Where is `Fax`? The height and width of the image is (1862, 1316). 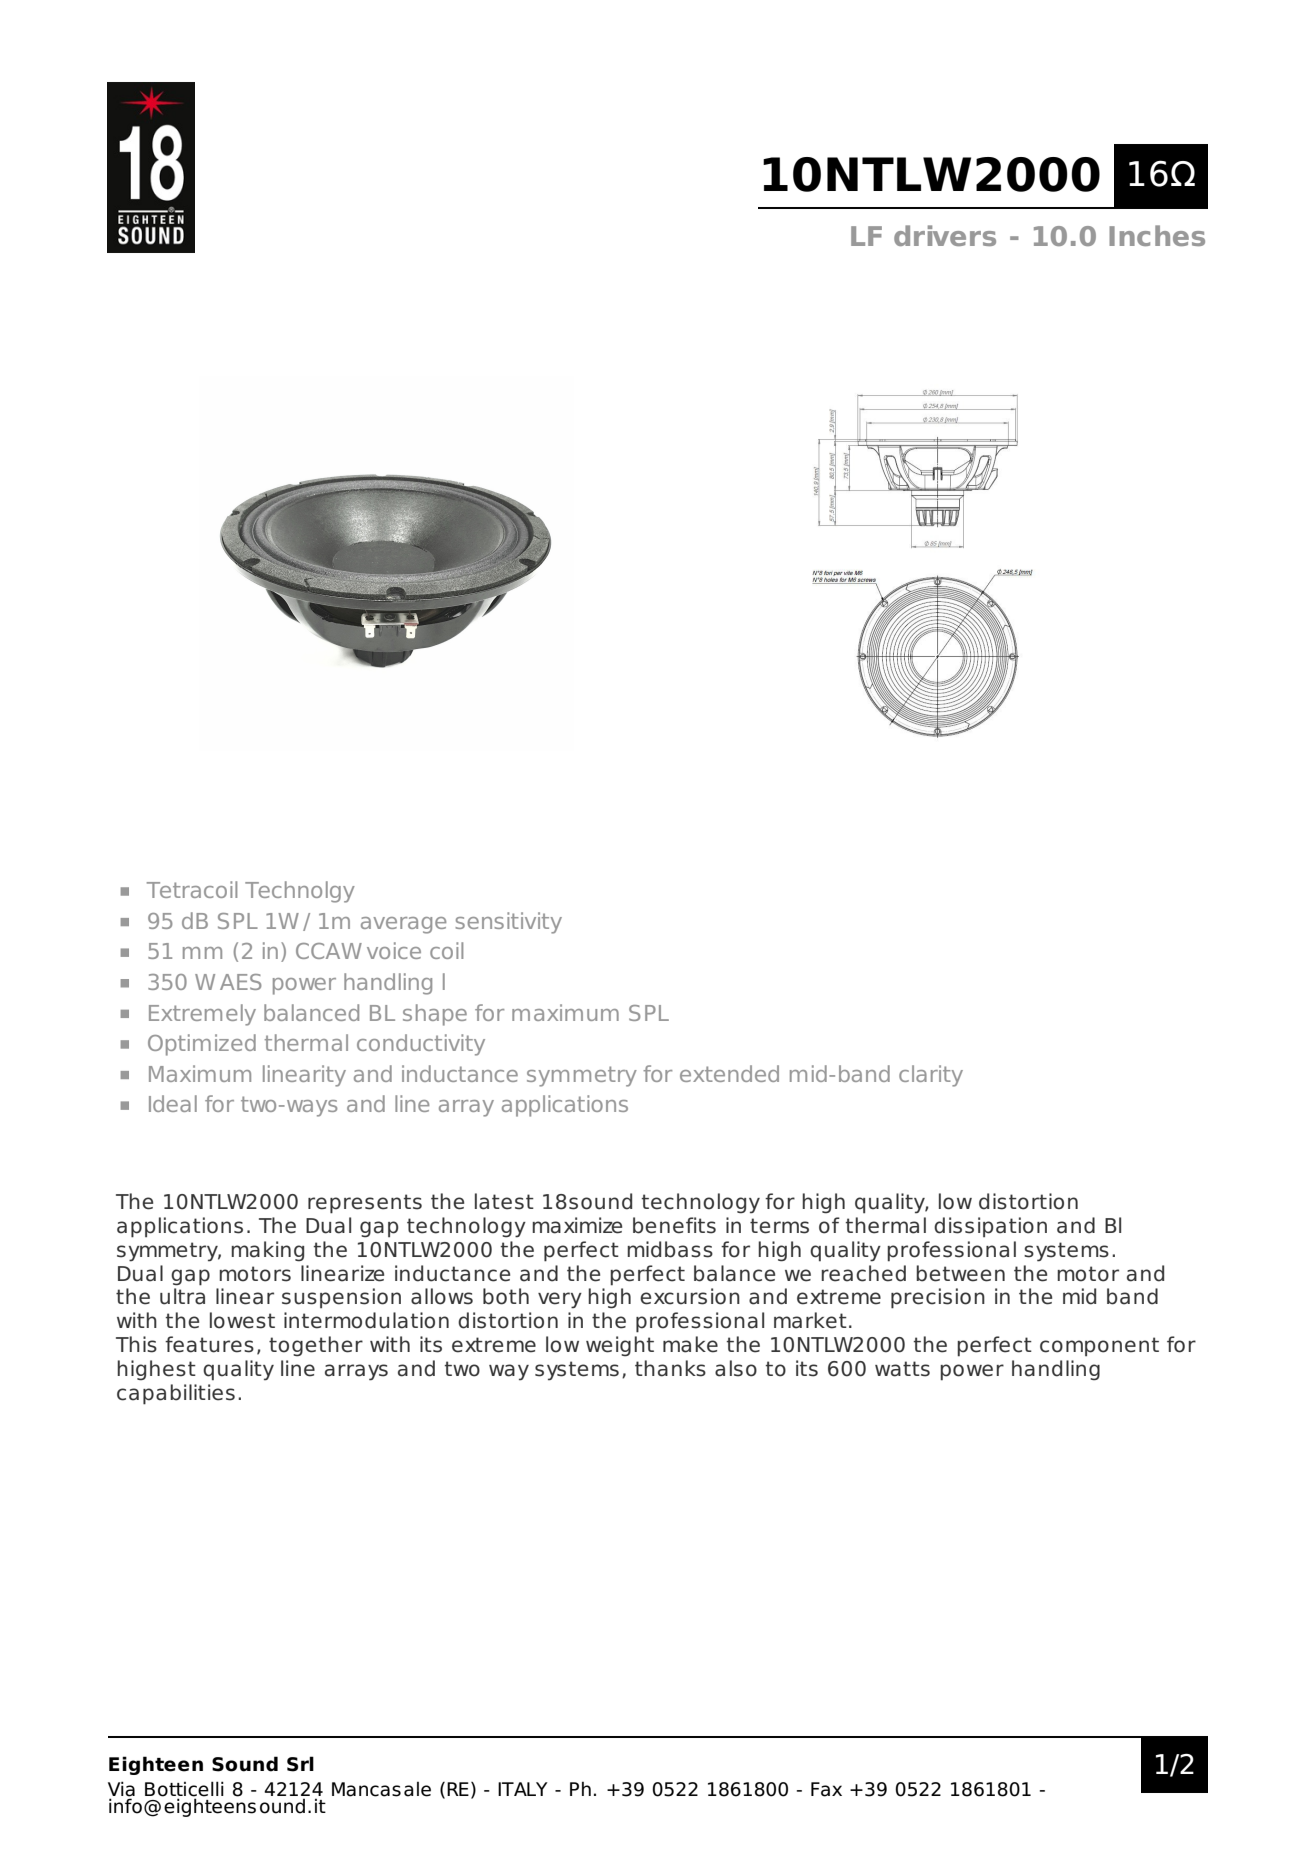
Fax is located at coordinates (826, 1789).
